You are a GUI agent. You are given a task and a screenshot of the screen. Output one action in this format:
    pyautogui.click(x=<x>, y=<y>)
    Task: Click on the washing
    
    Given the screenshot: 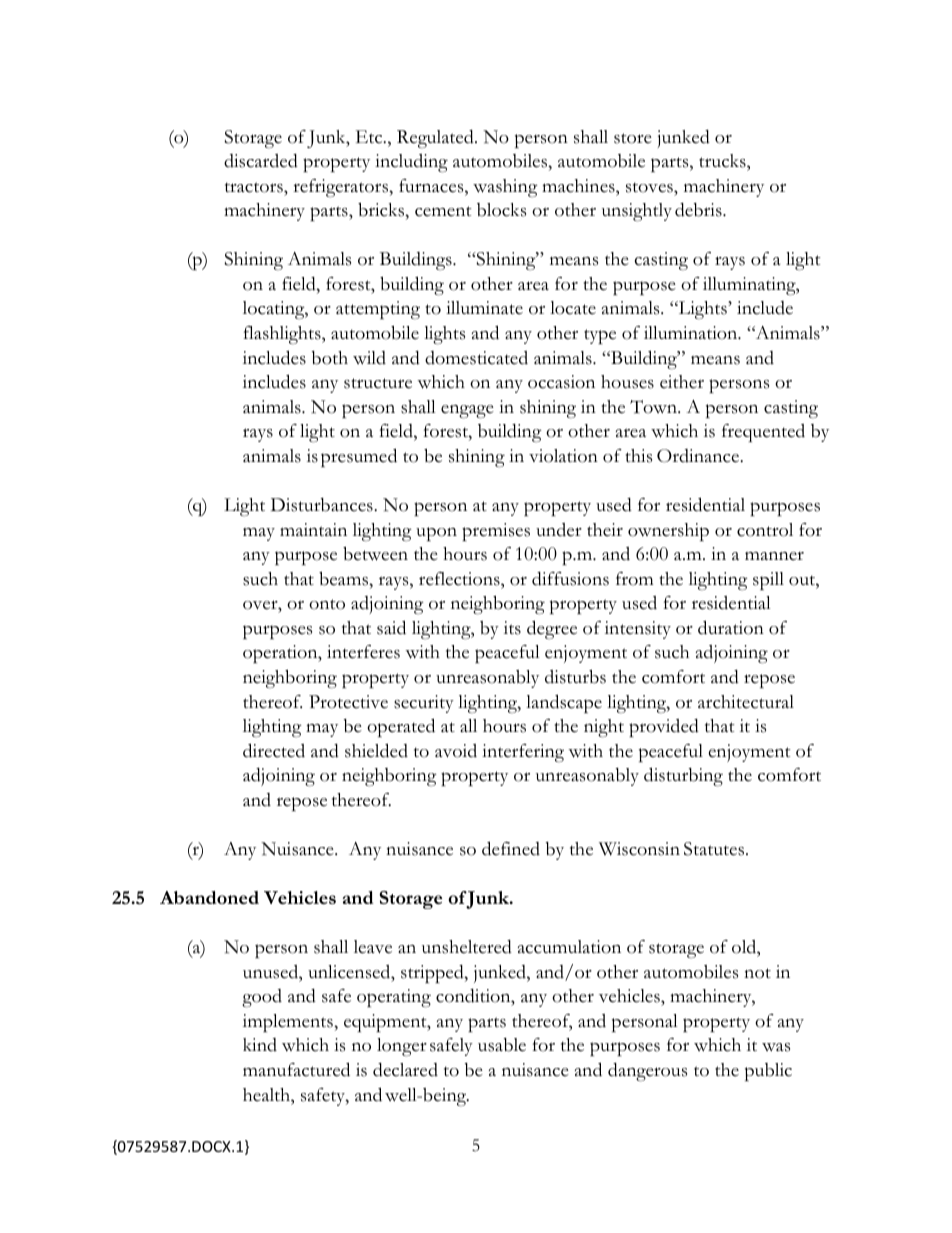 What is the action you would take?
    pyautogui.click(x=505, y=188)
